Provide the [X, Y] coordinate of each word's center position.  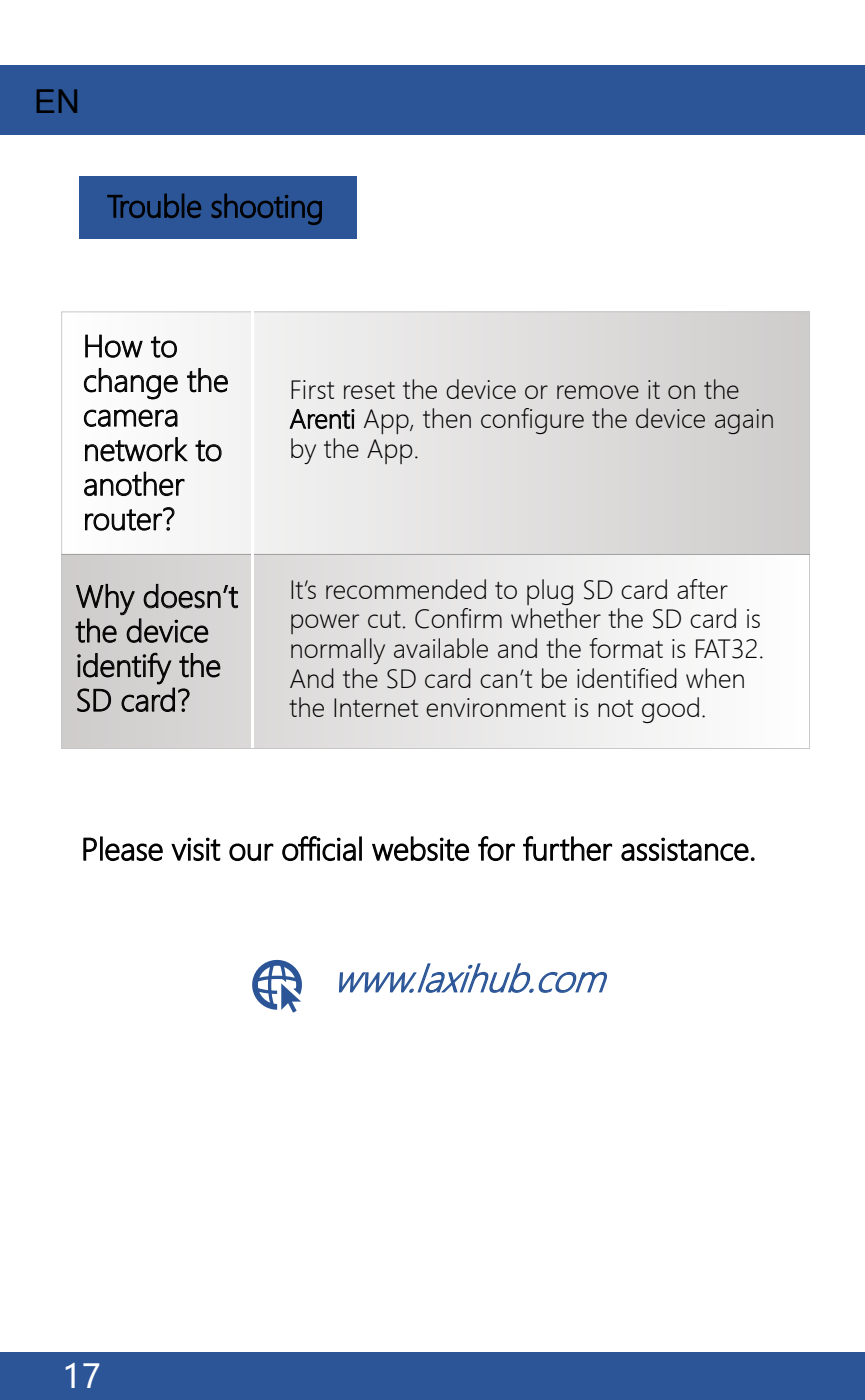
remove [598, 392]
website [420, 848]
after [702, 589]
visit [196, 849]
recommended [406, 589]
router [124, 520]
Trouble [154, 206]
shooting [267, 209]
